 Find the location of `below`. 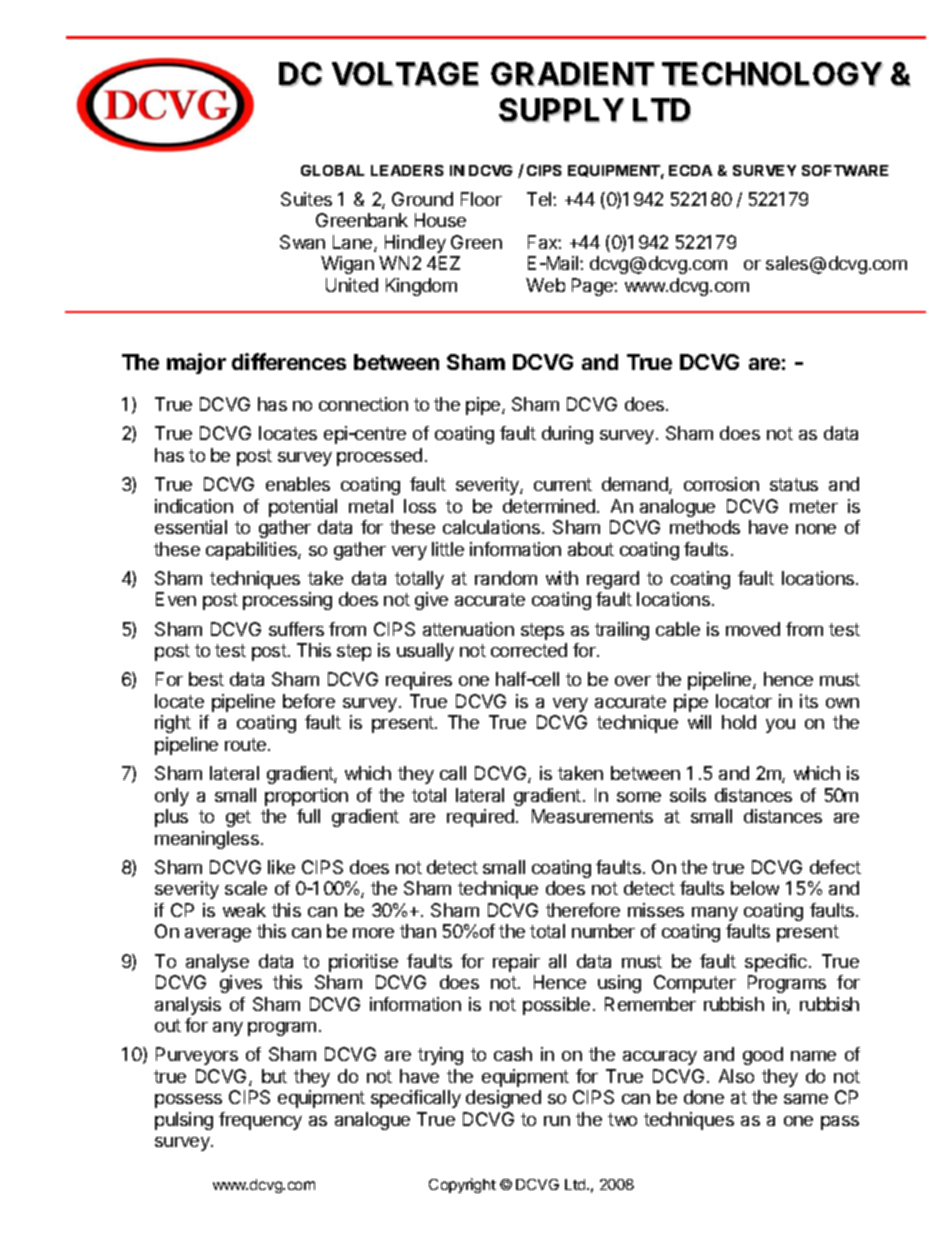

below is located at coordinates (755, 888).
